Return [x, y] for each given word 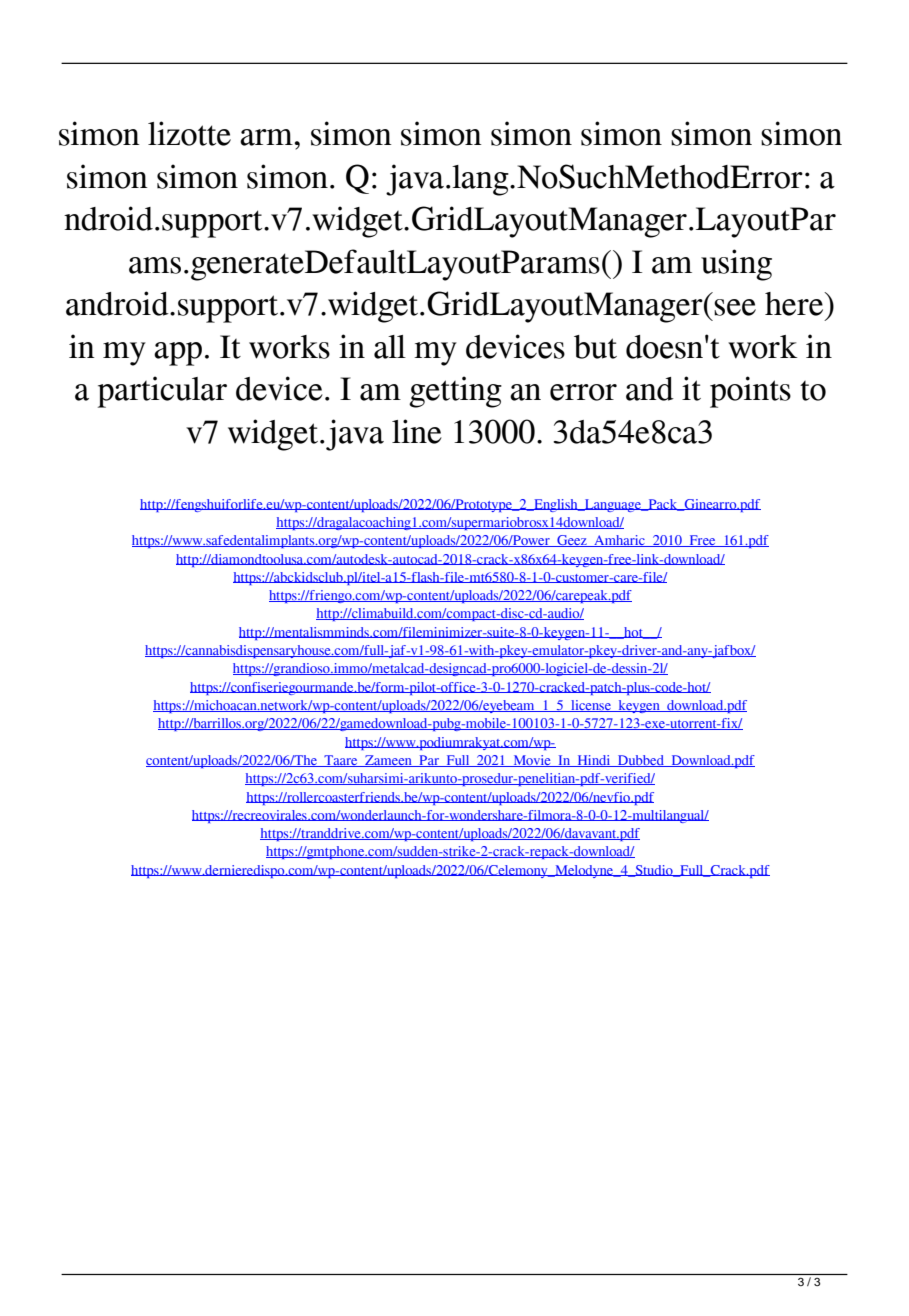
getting [455, 392]
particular [162, 392]
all [390, 347]
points [750, 392]
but [595, 347]
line [417, 431]
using [736, 265]
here [795, 304]
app [178, 354]
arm [266, 137]
